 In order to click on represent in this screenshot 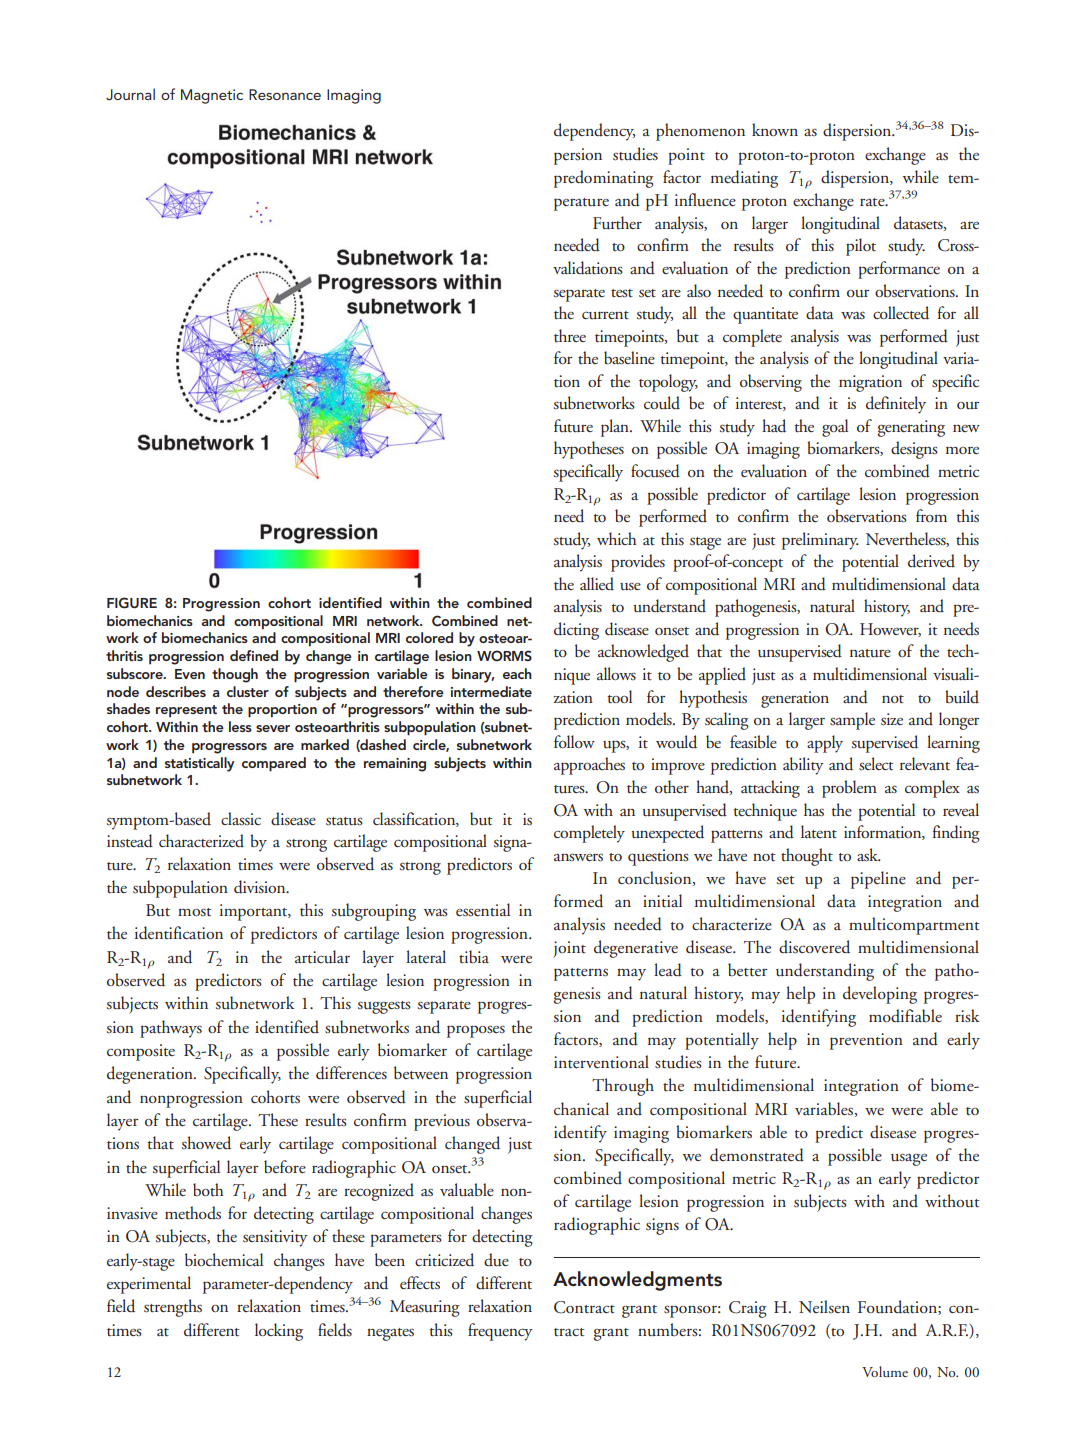, I will do `click(186, 711)`.
